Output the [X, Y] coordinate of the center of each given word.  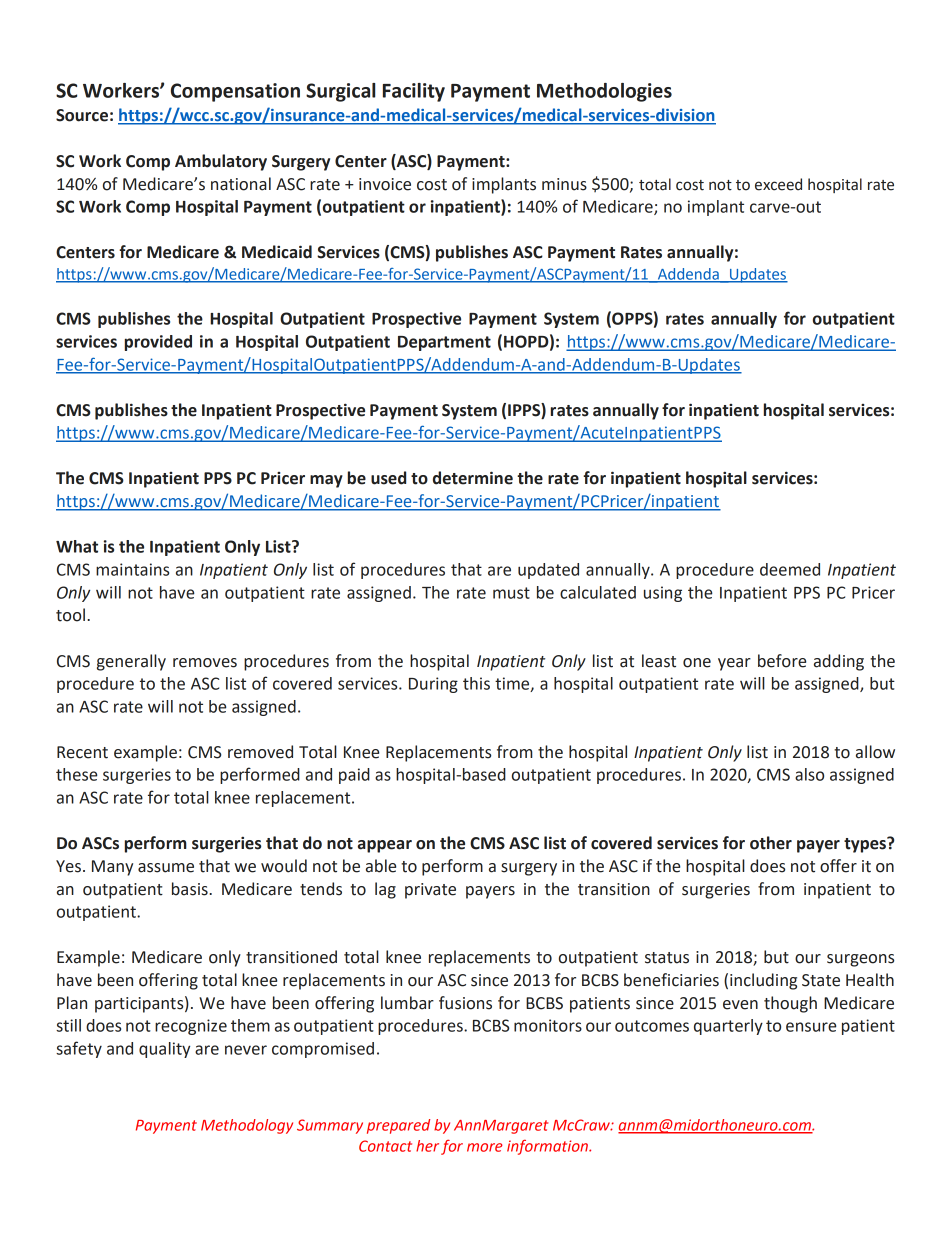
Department [444, 343]
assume [166, 868]
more [485, 1147]
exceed [778, 184]
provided [158, 343]
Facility [414, 92]
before [782, 661]
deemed [790, 569]
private [430, 891]
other [771, 843]
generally [131, 662]
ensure [811, 1027]
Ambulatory [221, 162]
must [511, 593]
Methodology [247, 1126]
